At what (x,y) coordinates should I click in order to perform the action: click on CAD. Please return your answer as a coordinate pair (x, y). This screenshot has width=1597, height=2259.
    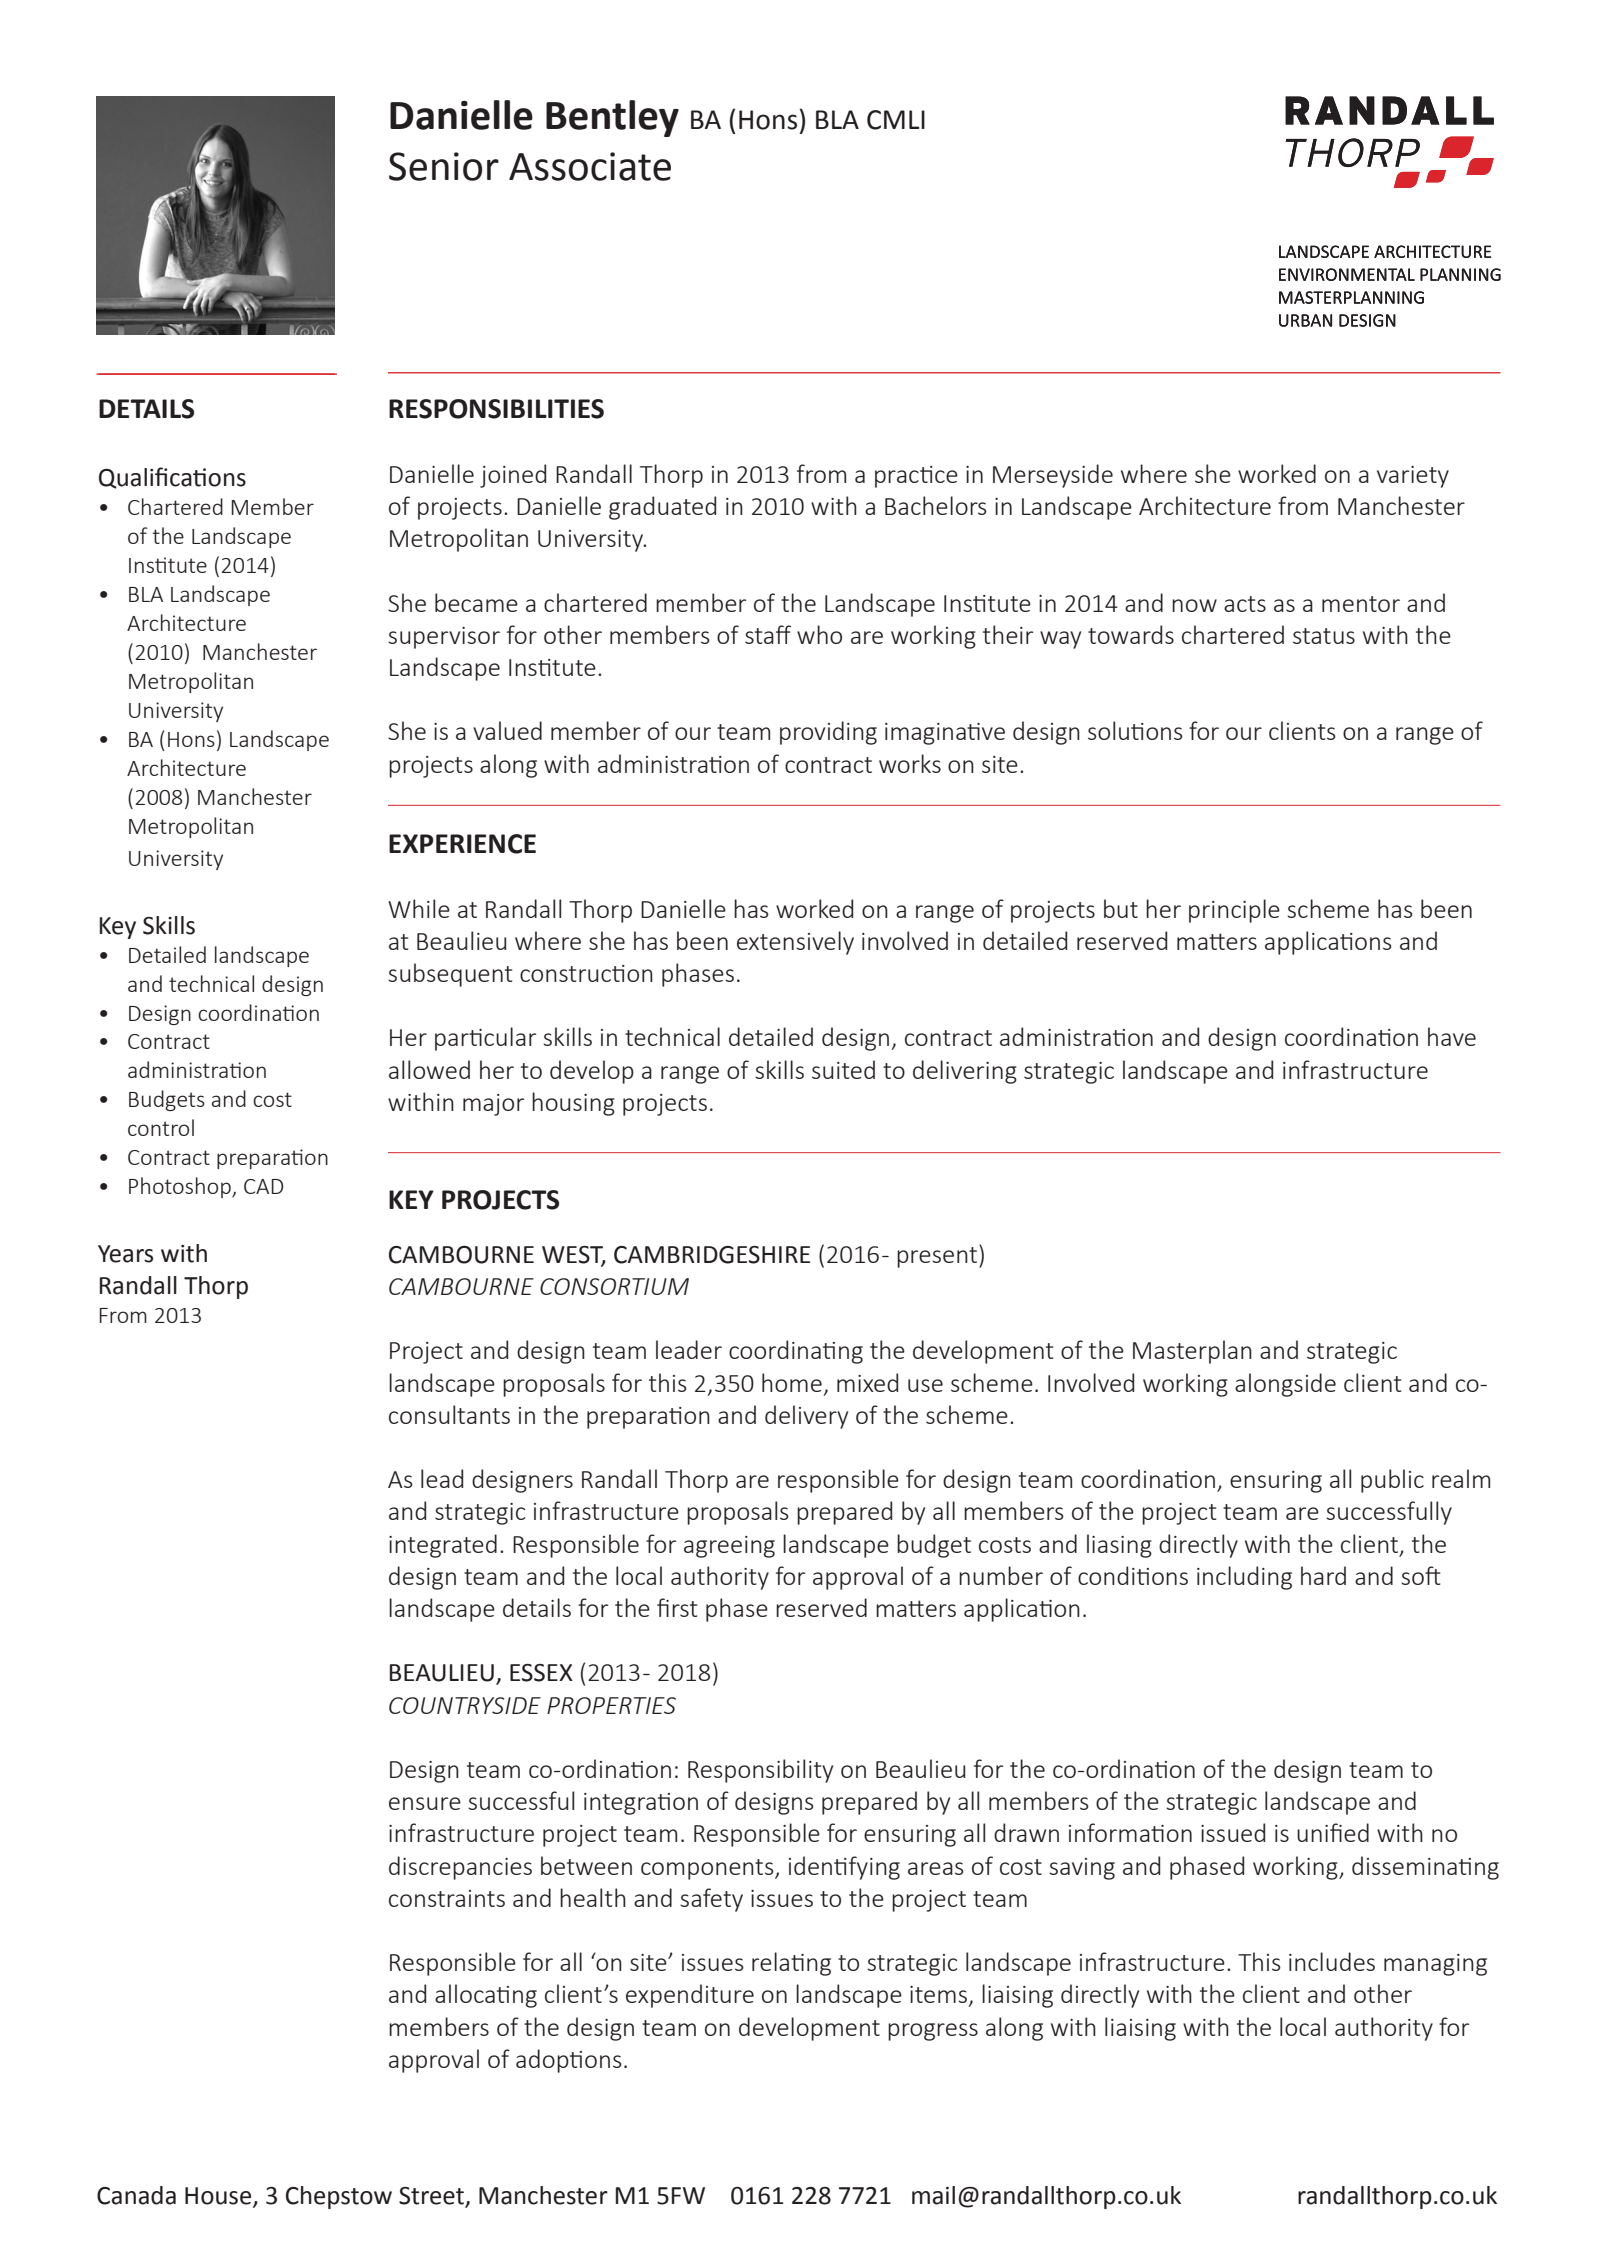
    Looking at the image, I should click on (263, 1186).
